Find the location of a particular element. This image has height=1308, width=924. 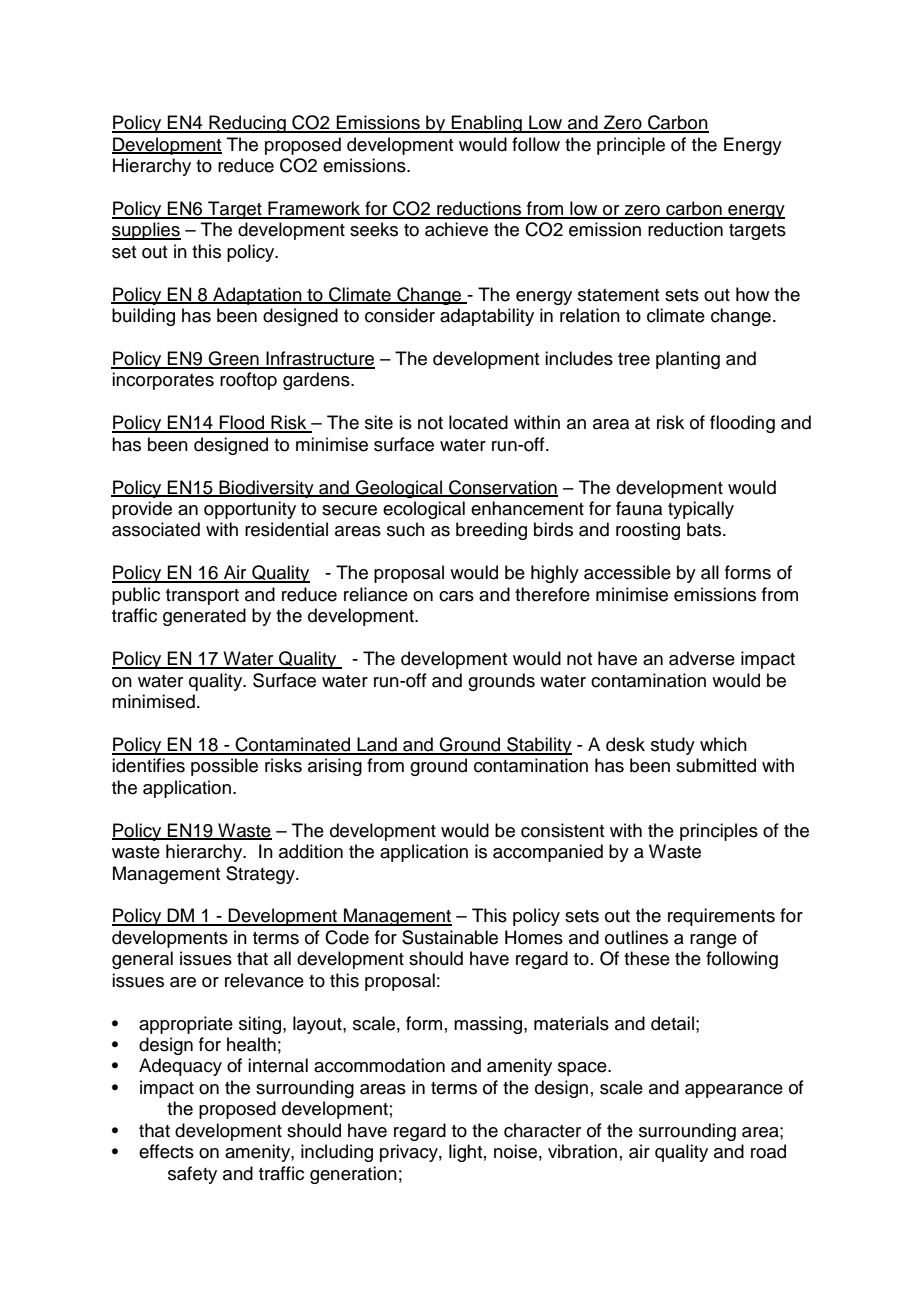

how is located at coordinates (752, 294).
